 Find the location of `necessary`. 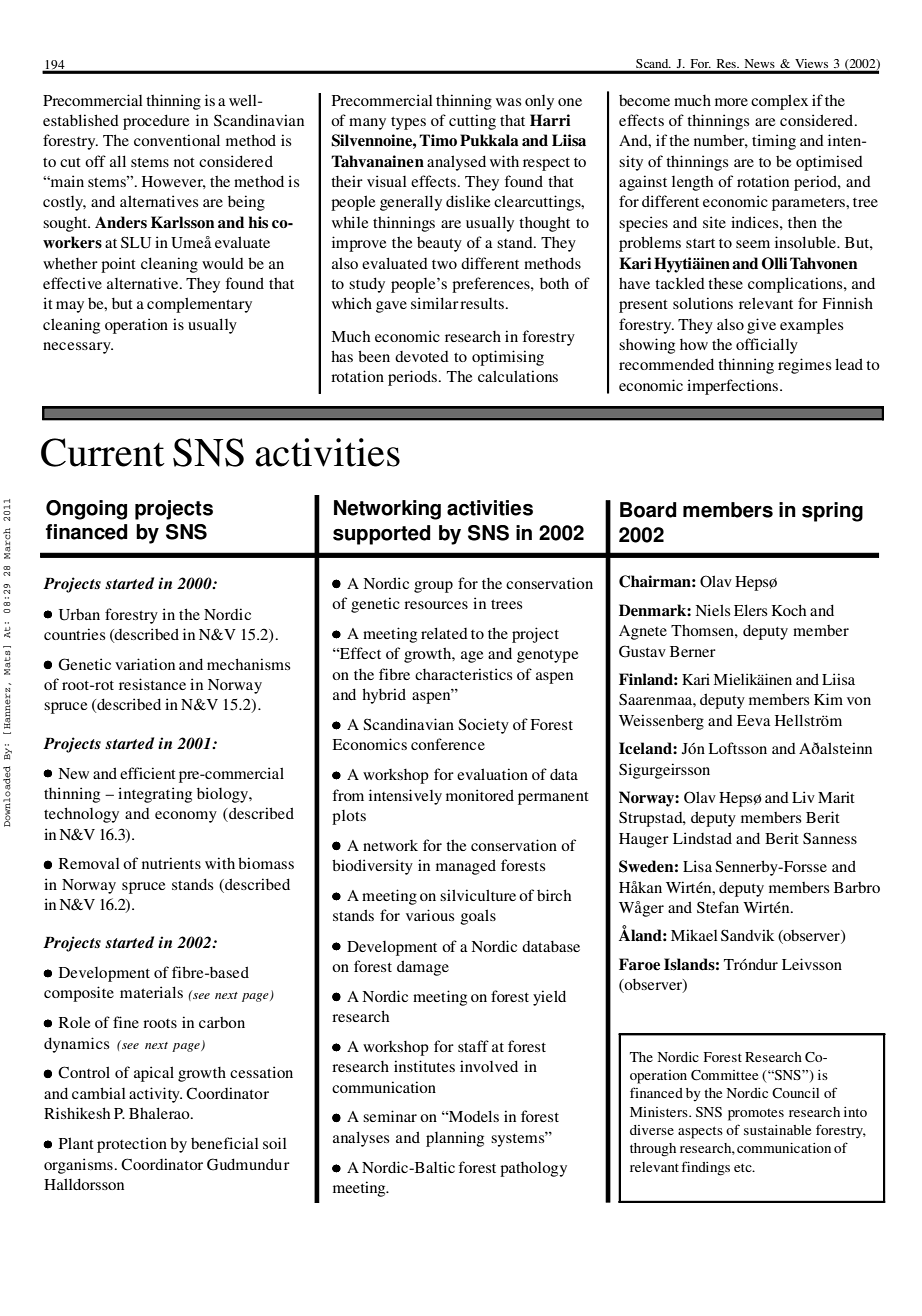

necessary is located at coordinates (78, 348).
